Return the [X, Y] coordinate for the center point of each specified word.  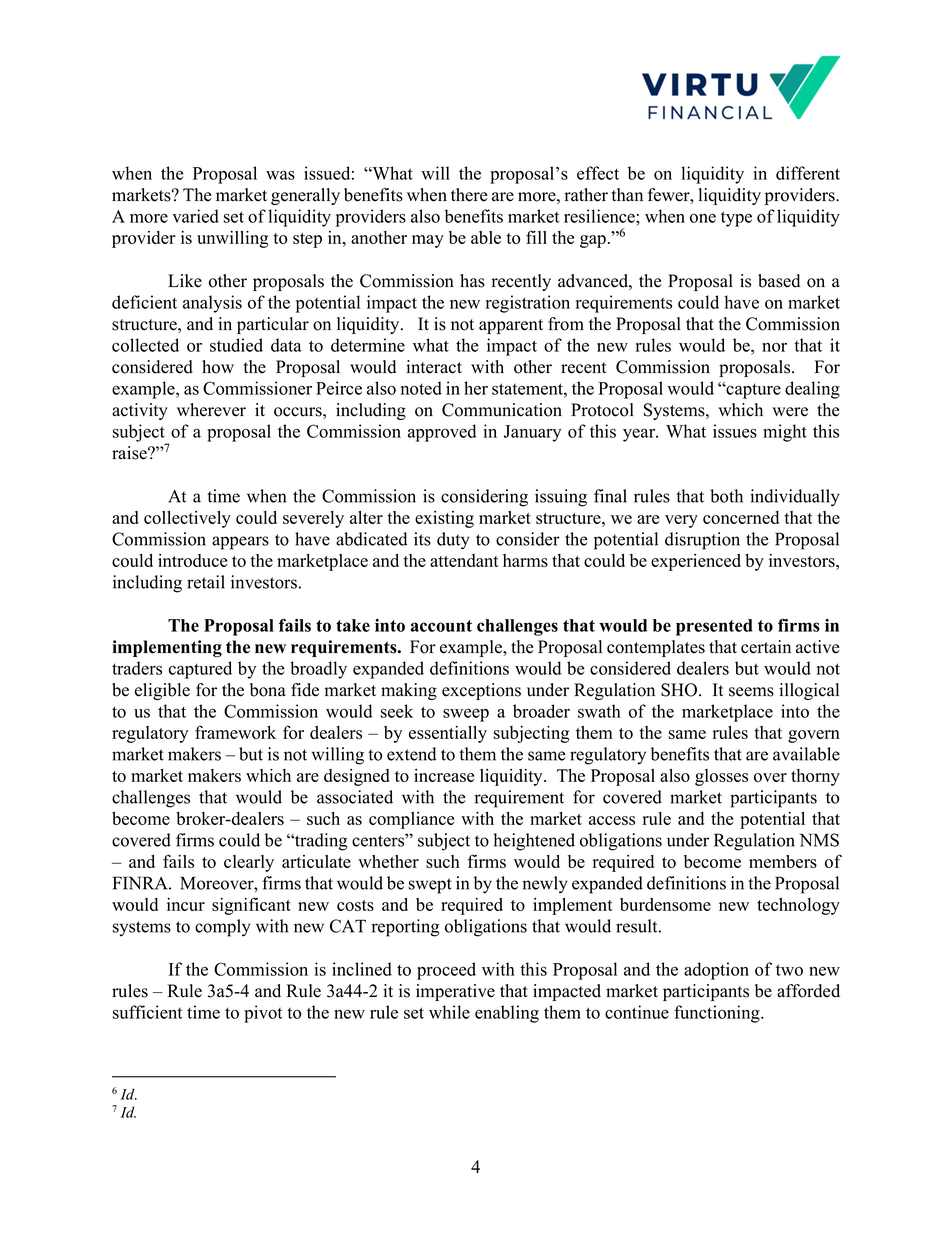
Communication [502, 410]
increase [444, 775]
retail [206, 582]
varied [195, 216]
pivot [263, 1014]
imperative [455, 992]
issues [735, 431]
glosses [721, 777]
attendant [464, 560]
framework [235, 732]
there [469, 195]
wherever [211, 410]
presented [714, 627]
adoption [716, 971]
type [736, 219]
